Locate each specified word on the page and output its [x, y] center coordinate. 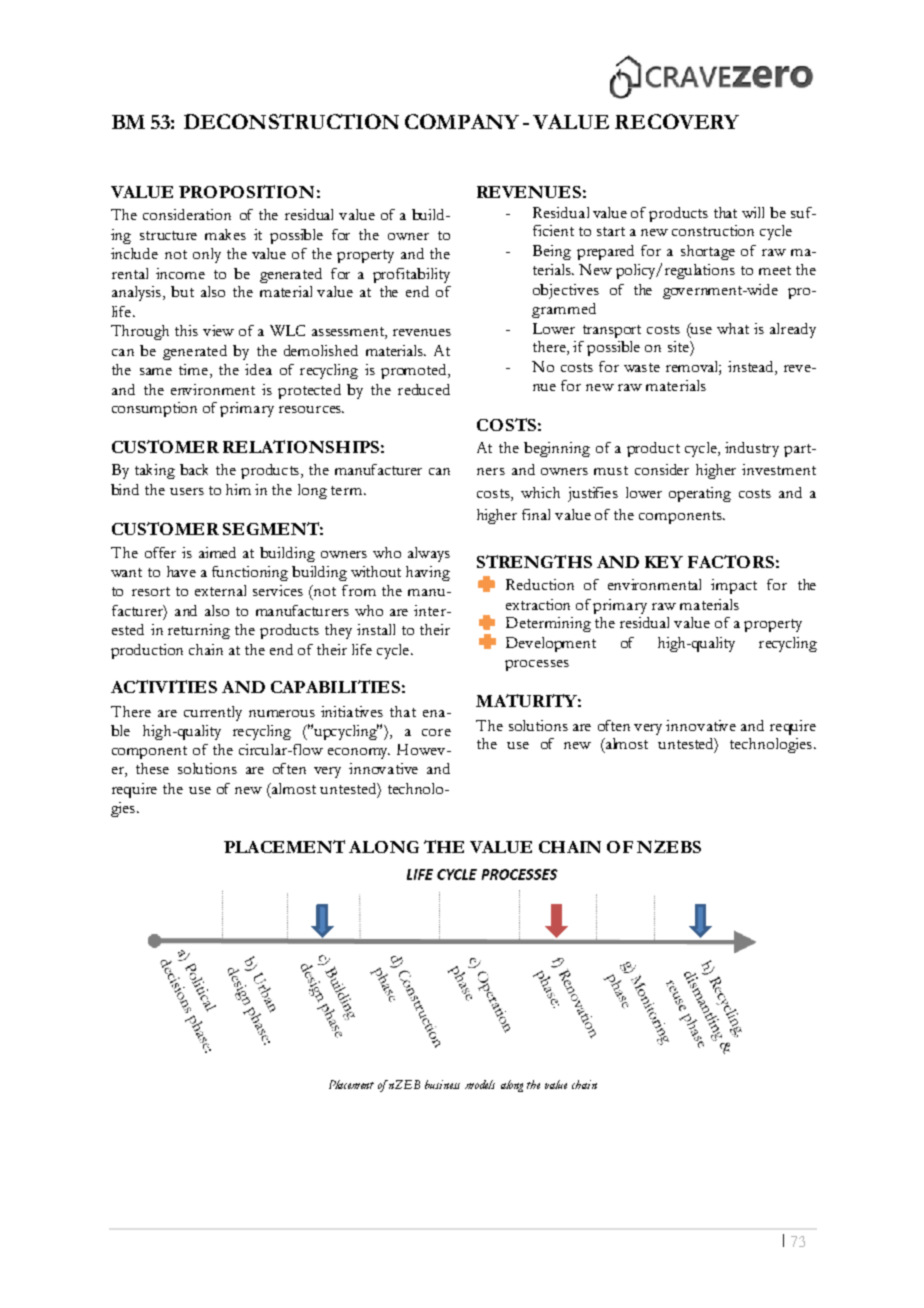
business [442, 1084]
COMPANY [462, 121]
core [436, 732]
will [753, 212]
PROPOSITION [246, 191]
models [480, 1084]
